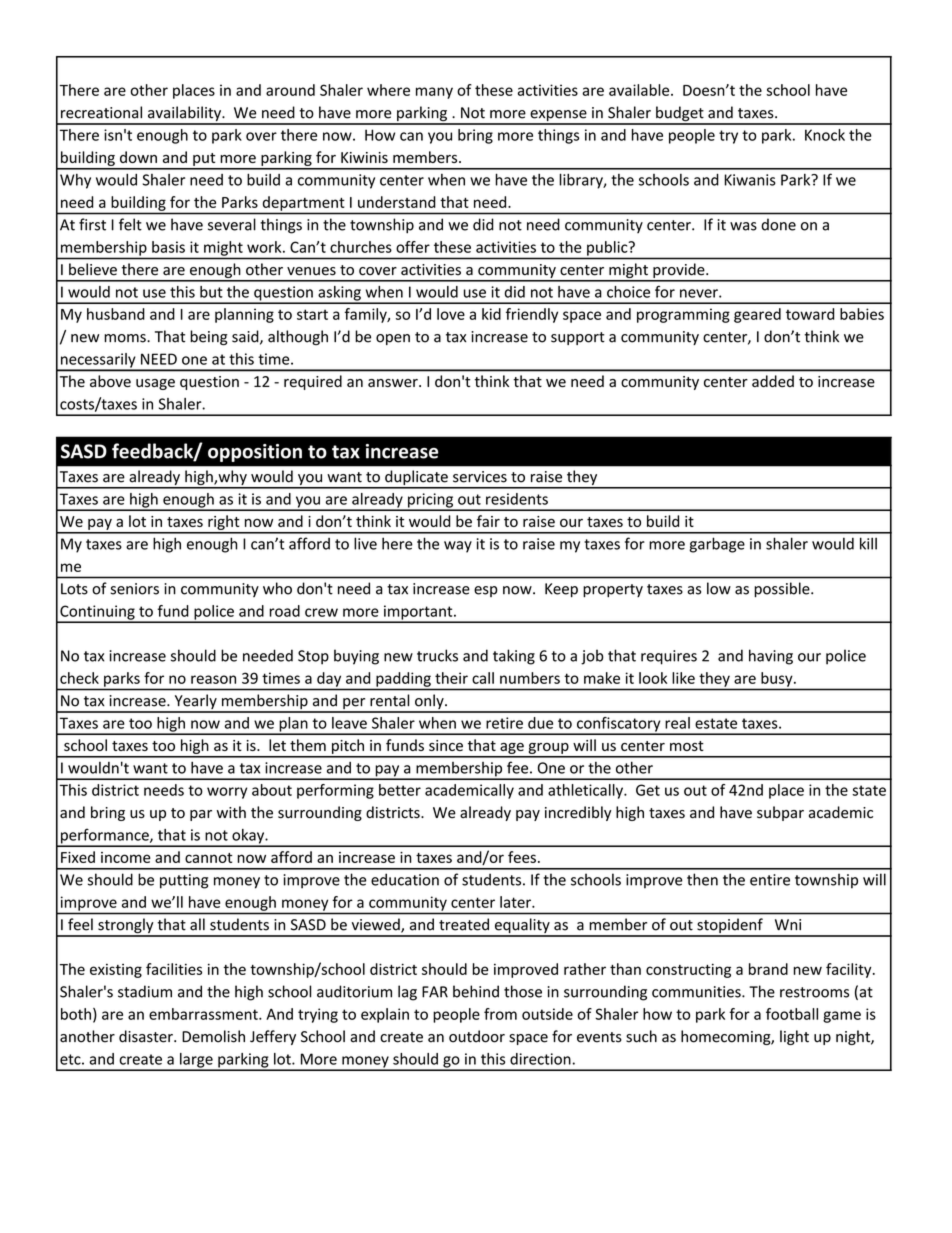 The width and height of the document is (952, 1233). What do you see at coordinates (185, 115) in the document?
I see `availability` at bounding box center [185, 115].
